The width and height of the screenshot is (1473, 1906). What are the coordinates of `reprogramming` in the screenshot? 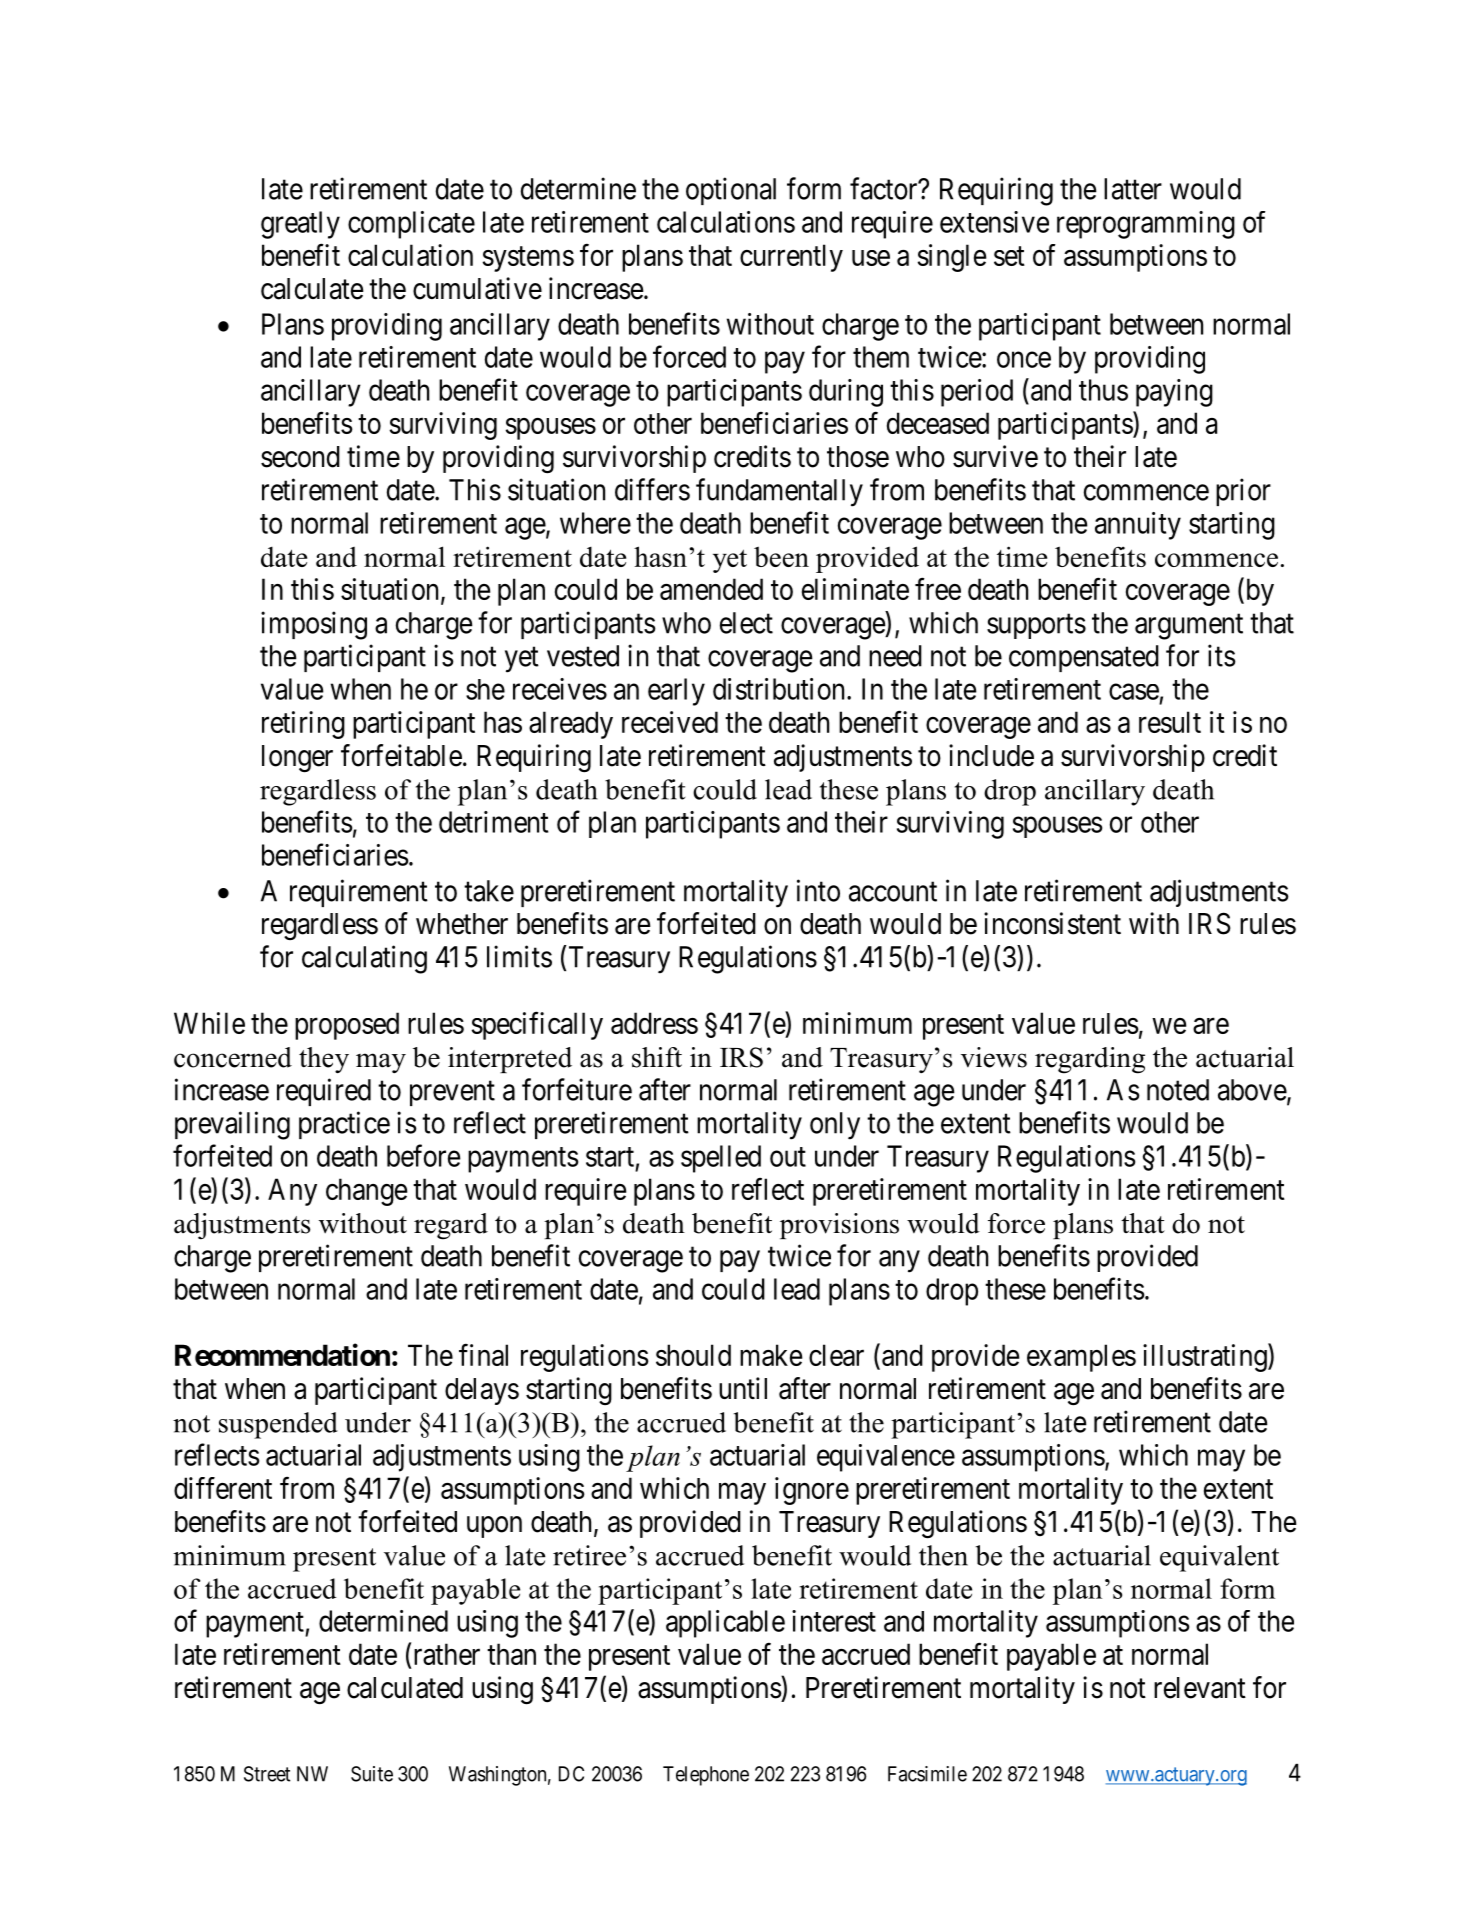 It's located at (1146, 225).
